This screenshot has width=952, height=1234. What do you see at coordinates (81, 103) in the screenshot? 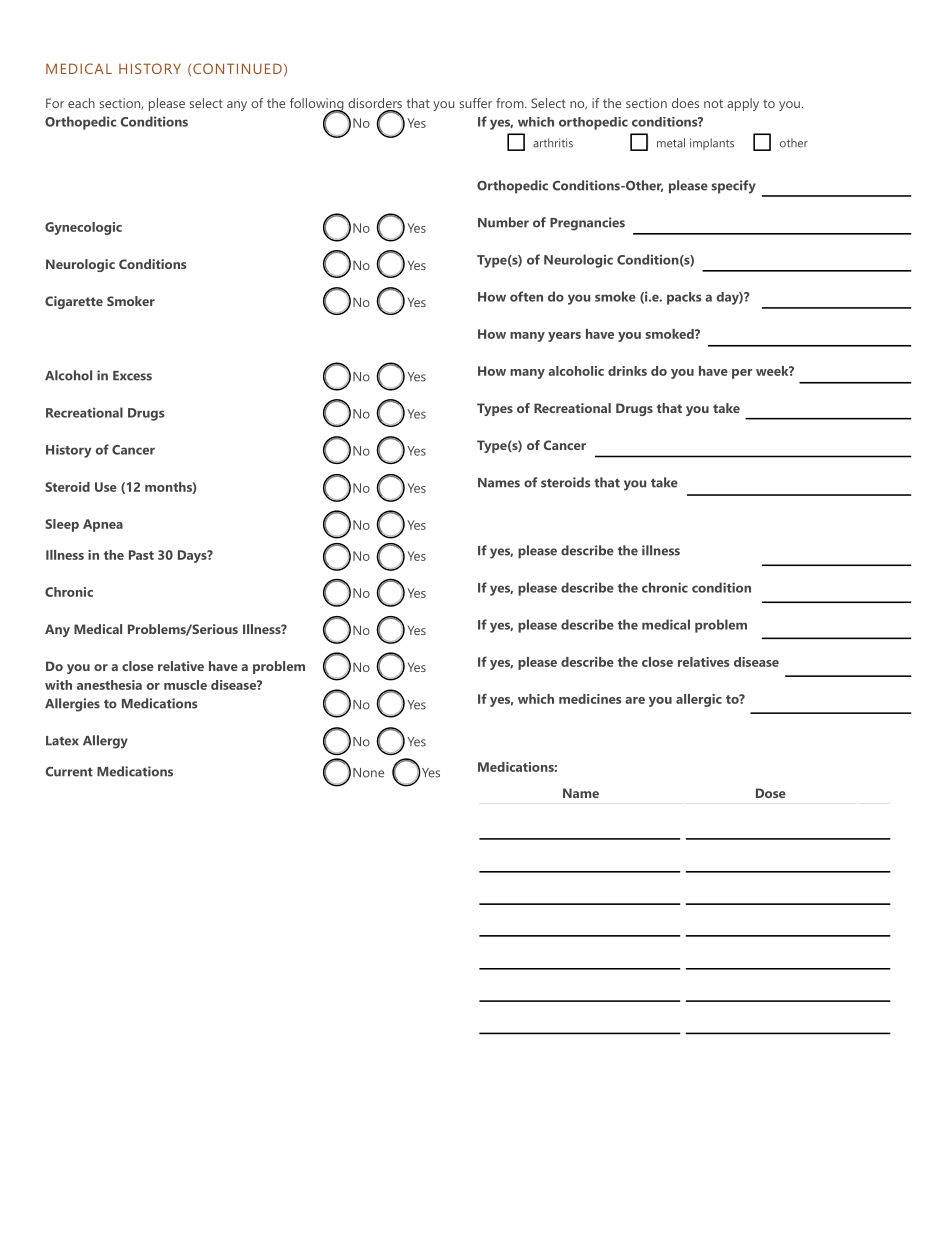
I see `each` at bounding box center [81, 103].
